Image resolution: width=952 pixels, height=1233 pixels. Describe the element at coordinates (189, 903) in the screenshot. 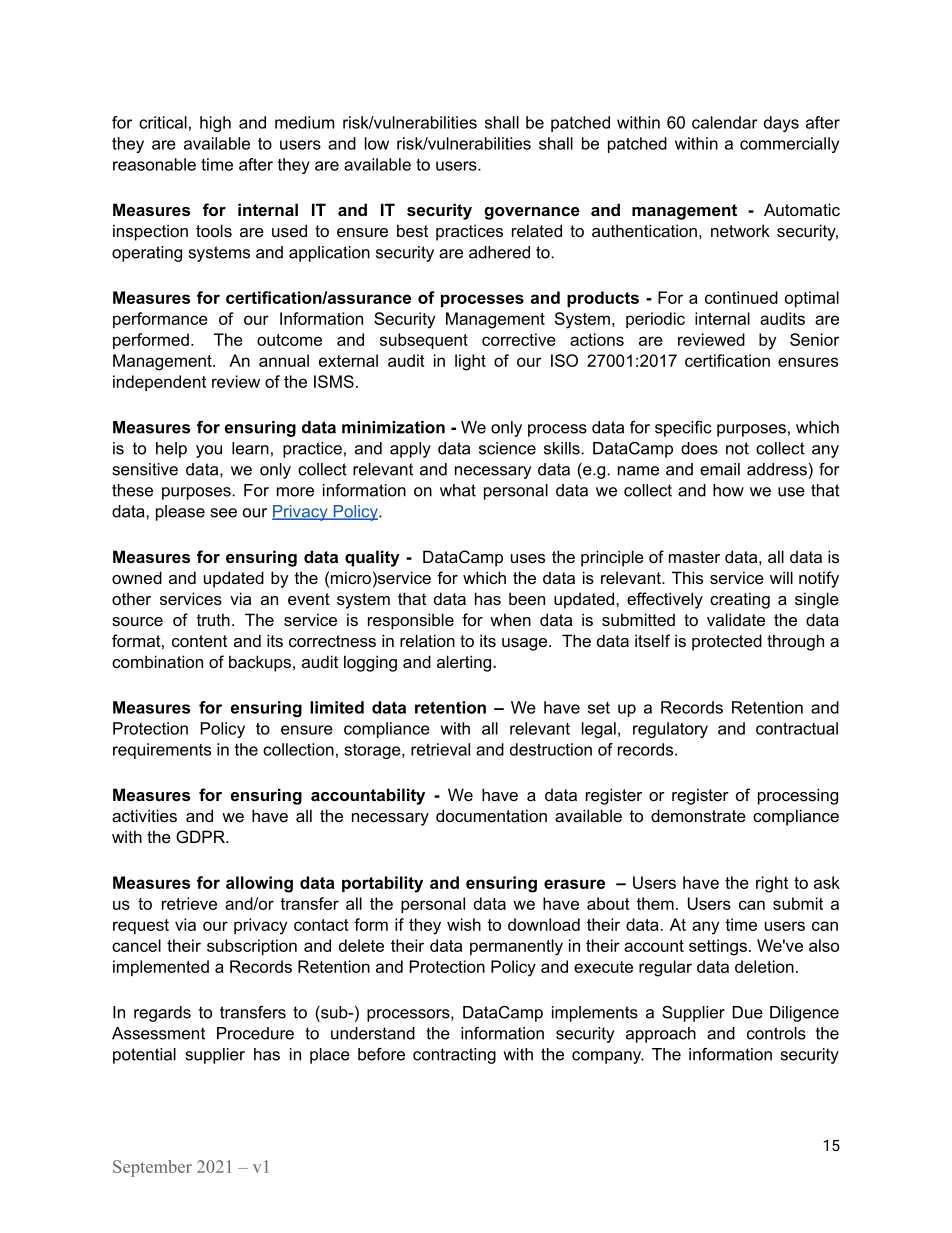

I see `retrieve` at that location.
